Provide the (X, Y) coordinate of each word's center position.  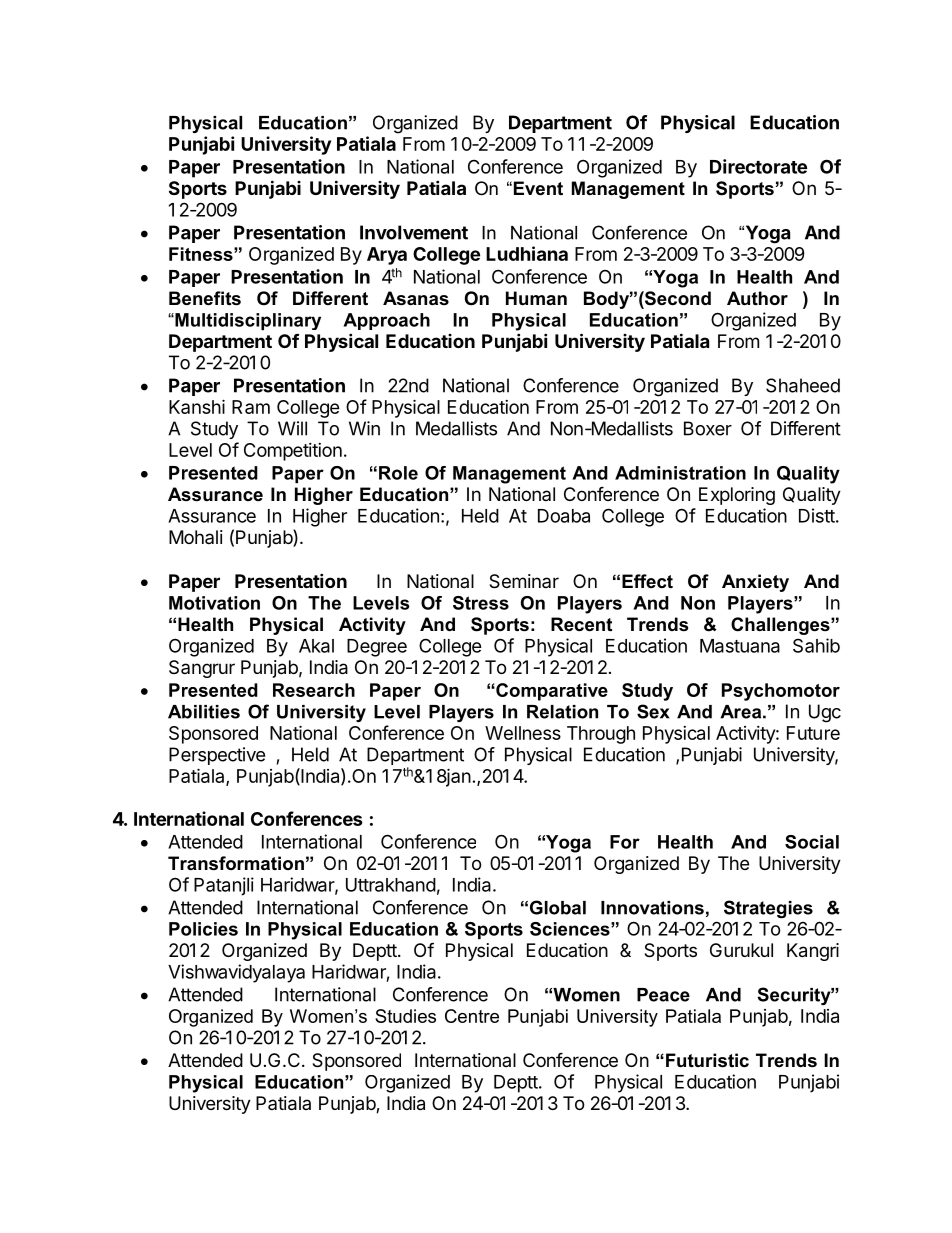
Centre (472, 1016)
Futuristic (707, 1060)
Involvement (414, 232)
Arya (387, 256)
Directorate (758, 166)
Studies (405, 1016)
